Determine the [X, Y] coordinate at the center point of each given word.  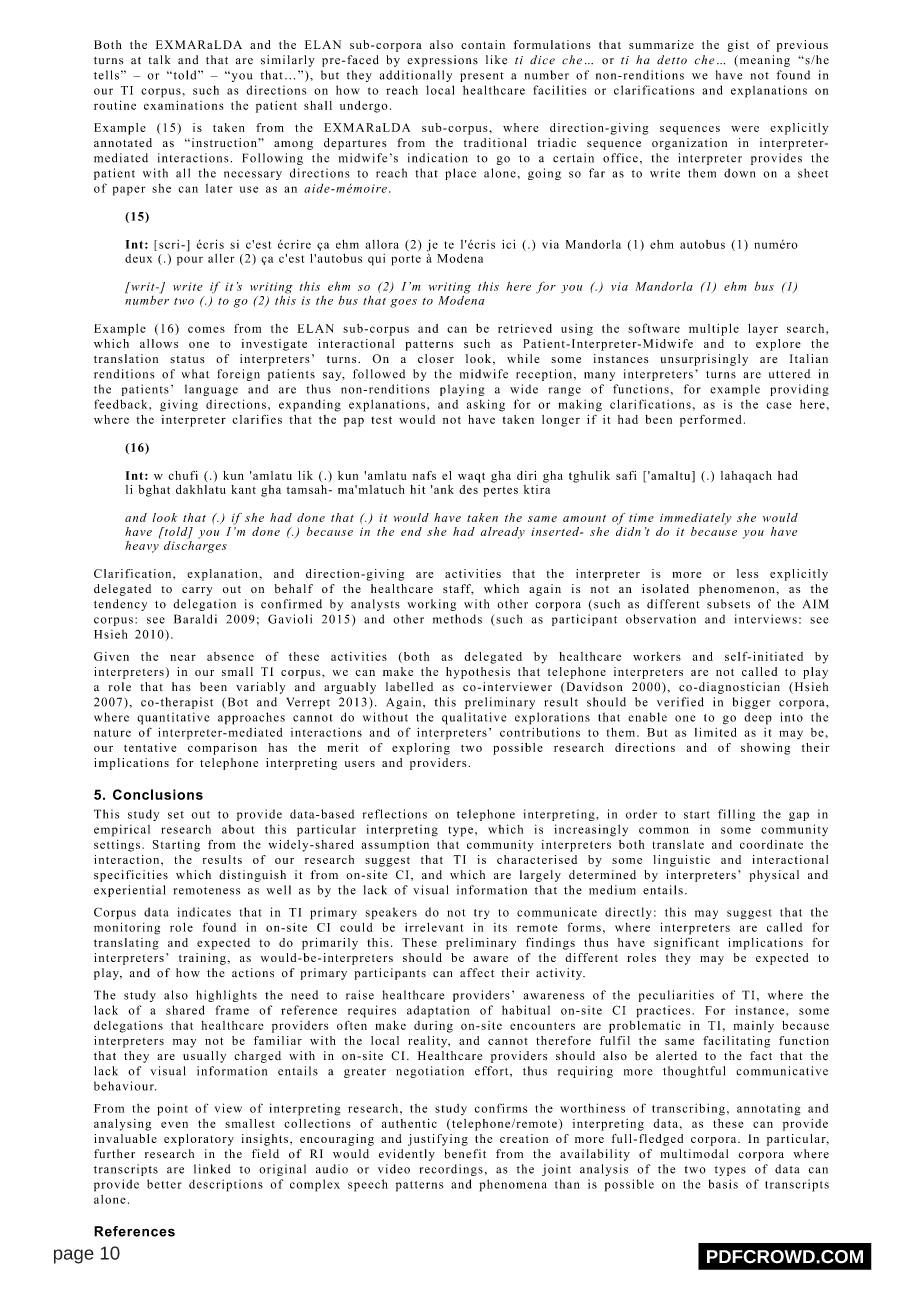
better [164, 1184]
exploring [421, 749]
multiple [714, 330]
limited [716, 732]
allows [159, 343]
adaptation [438, 1011]
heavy [143, 545]
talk [159, 59]
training [202, 959]
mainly [754, 1027]
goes [403, 303]
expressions [442, 61]
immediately [695, 519]
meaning [763, 61]
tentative [150, 747]
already [502, 533]
